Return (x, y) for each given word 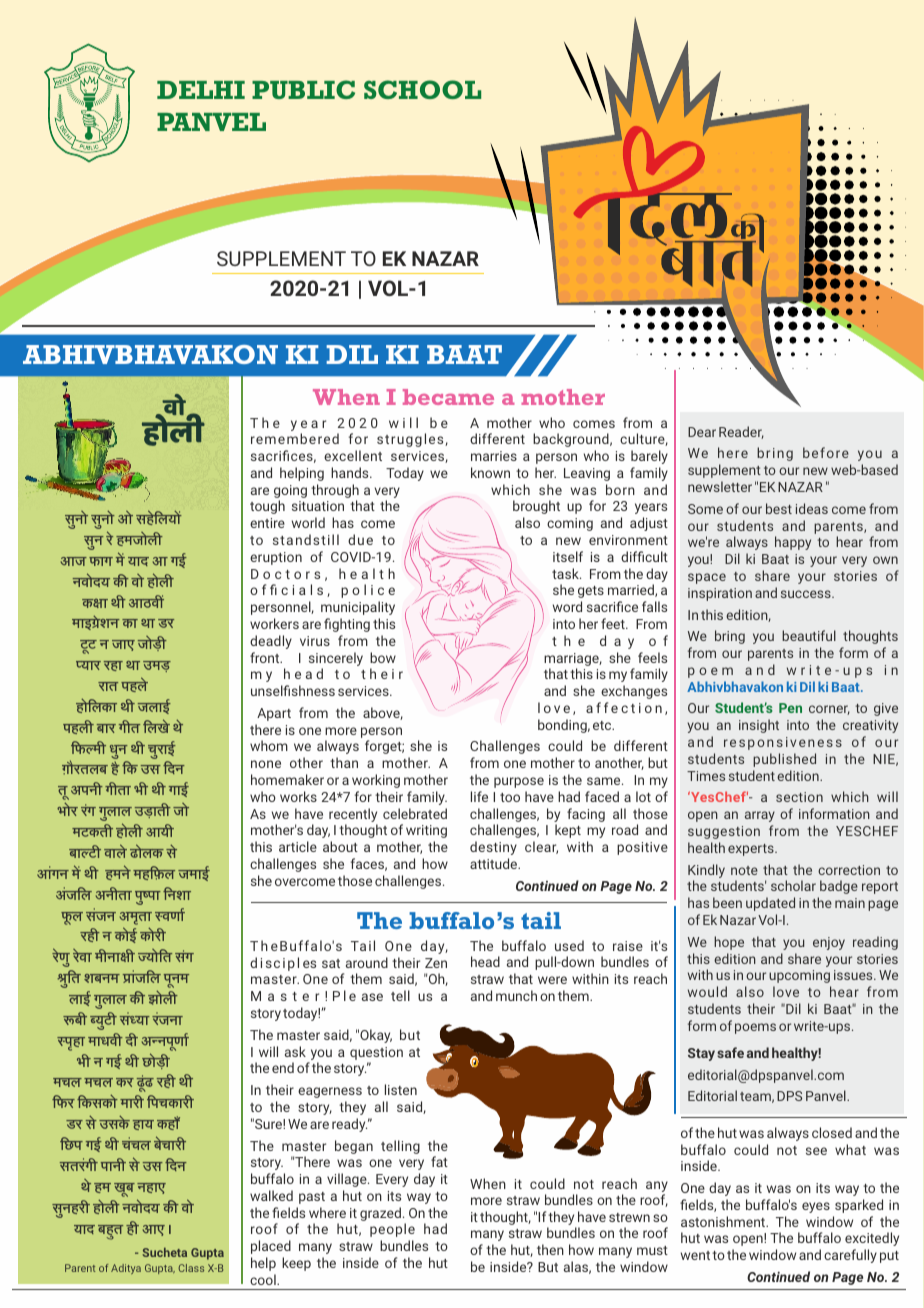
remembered (295, 438)
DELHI (201, 90)
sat (331, 963)
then (550, 1249)
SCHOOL (422, 89)
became (448, 397)
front (266, 657)
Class (191, 1268)
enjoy (829, 943)
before (826, 452)
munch (516, 995)
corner (829, 710)
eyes (816, 1207)
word (567, 606)
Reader (741, 432)
